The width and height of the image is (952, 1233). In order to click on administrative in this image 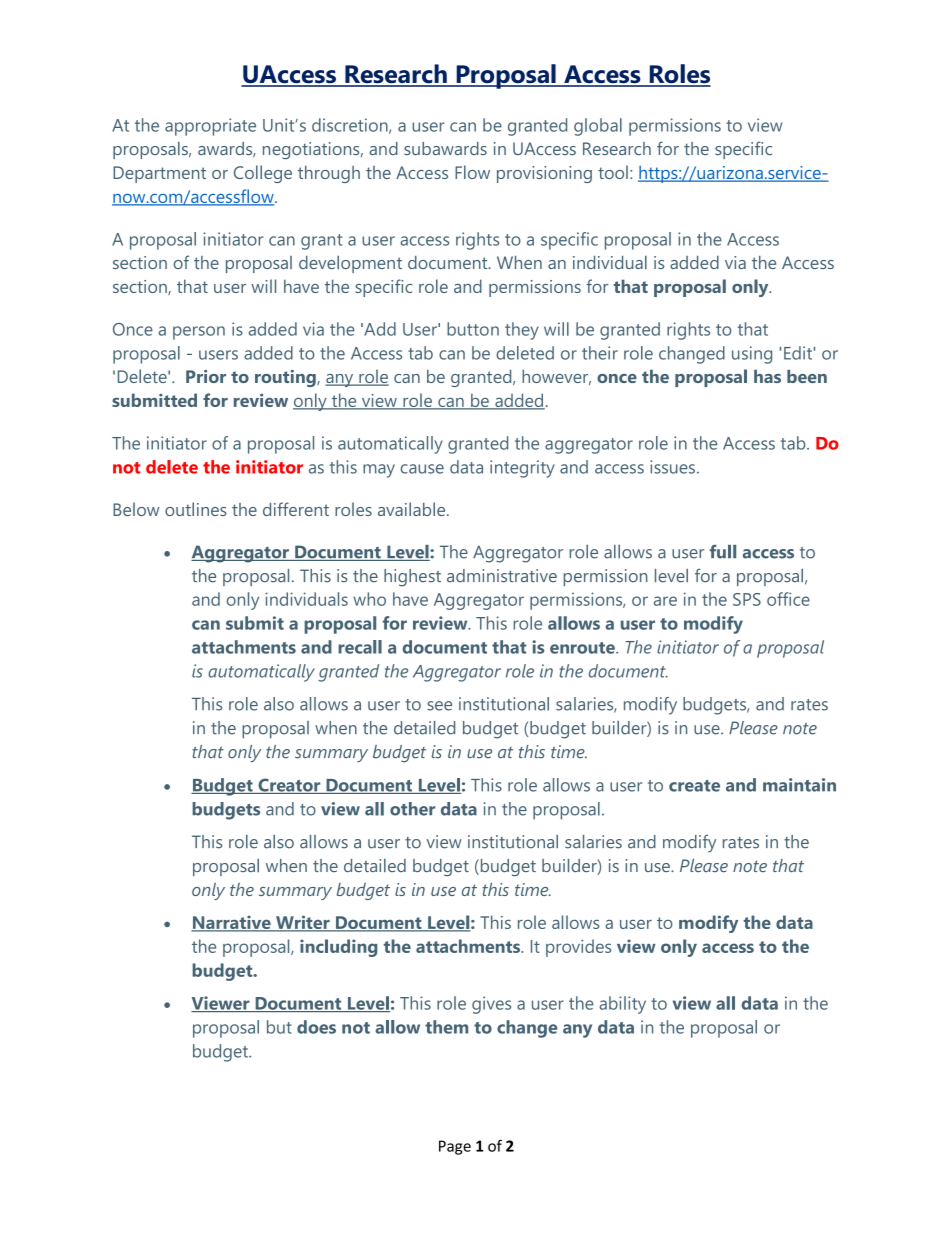, I will do `click(502, 576)`.
